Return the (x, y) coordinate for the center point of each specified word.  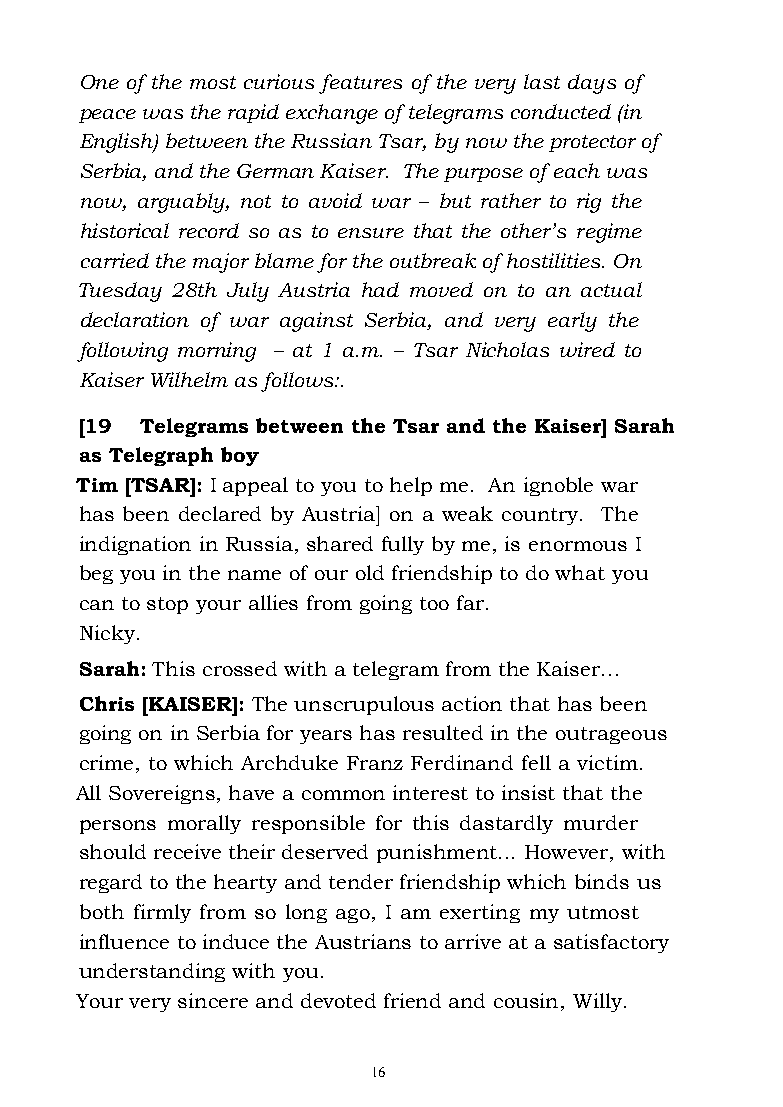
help (411, 486)
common (343, 795)
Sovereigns (163, 794)
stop (167, 605)
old (370, 572)
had (380, 289)
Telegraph (161, 456)
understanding (152, 972)
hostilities (555, 260)
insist (528, 792)
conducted (561, 111)
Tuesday (120, 292)
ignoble (558, 486)
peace (107, 116)
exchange (332, 114)
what (580, 572)
